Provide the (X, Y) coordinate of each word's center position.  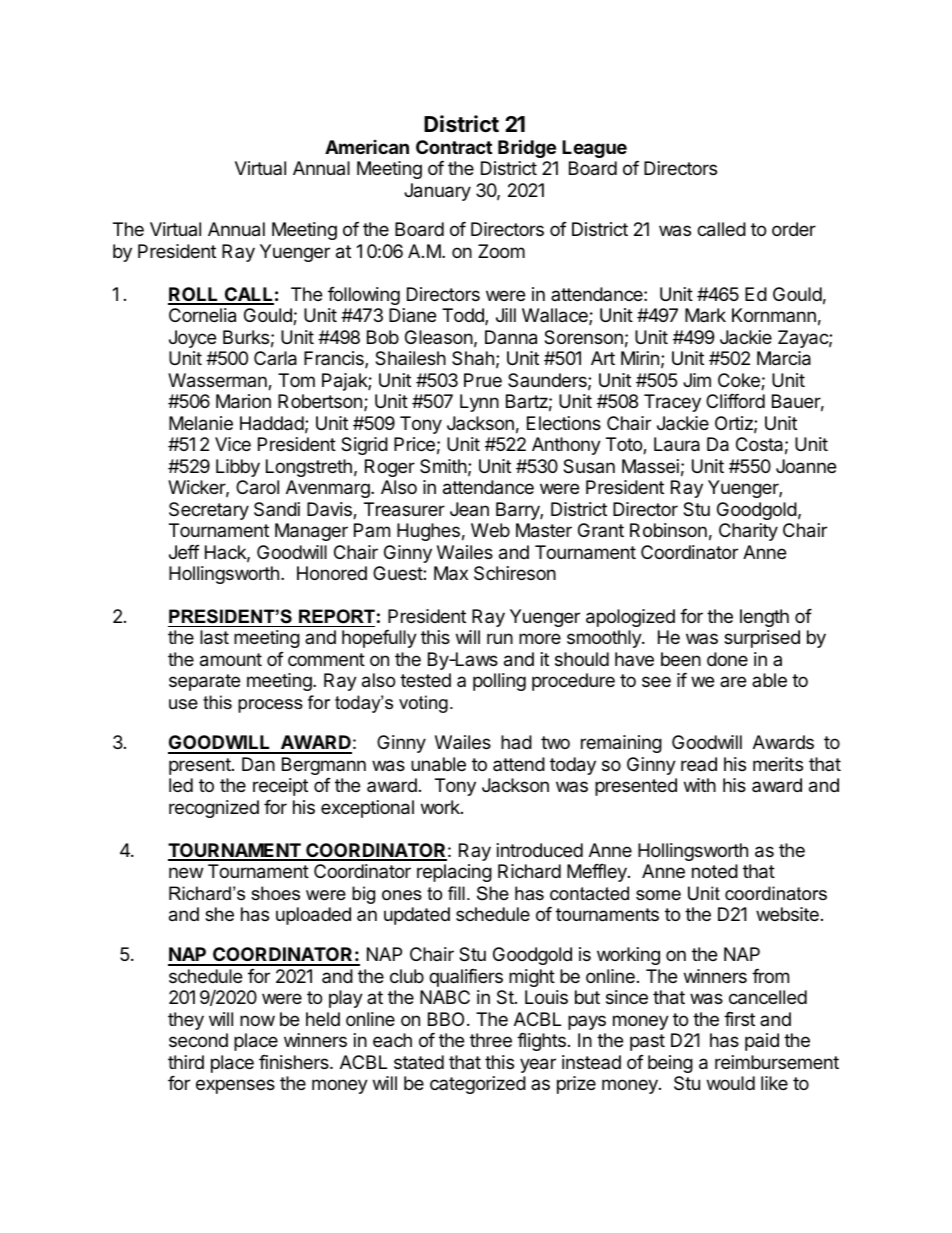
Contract (454, 147)
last (214, 637)
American (367, 147)
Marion (243, 401)
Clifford (735, 401)
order (794, 229)
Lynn (479, 403)
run (500, 638)
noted (715, 871)
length (764, 618)
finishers (295, 1062)
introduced (540, 850)
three (491, 1040)
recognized (214, 809)
